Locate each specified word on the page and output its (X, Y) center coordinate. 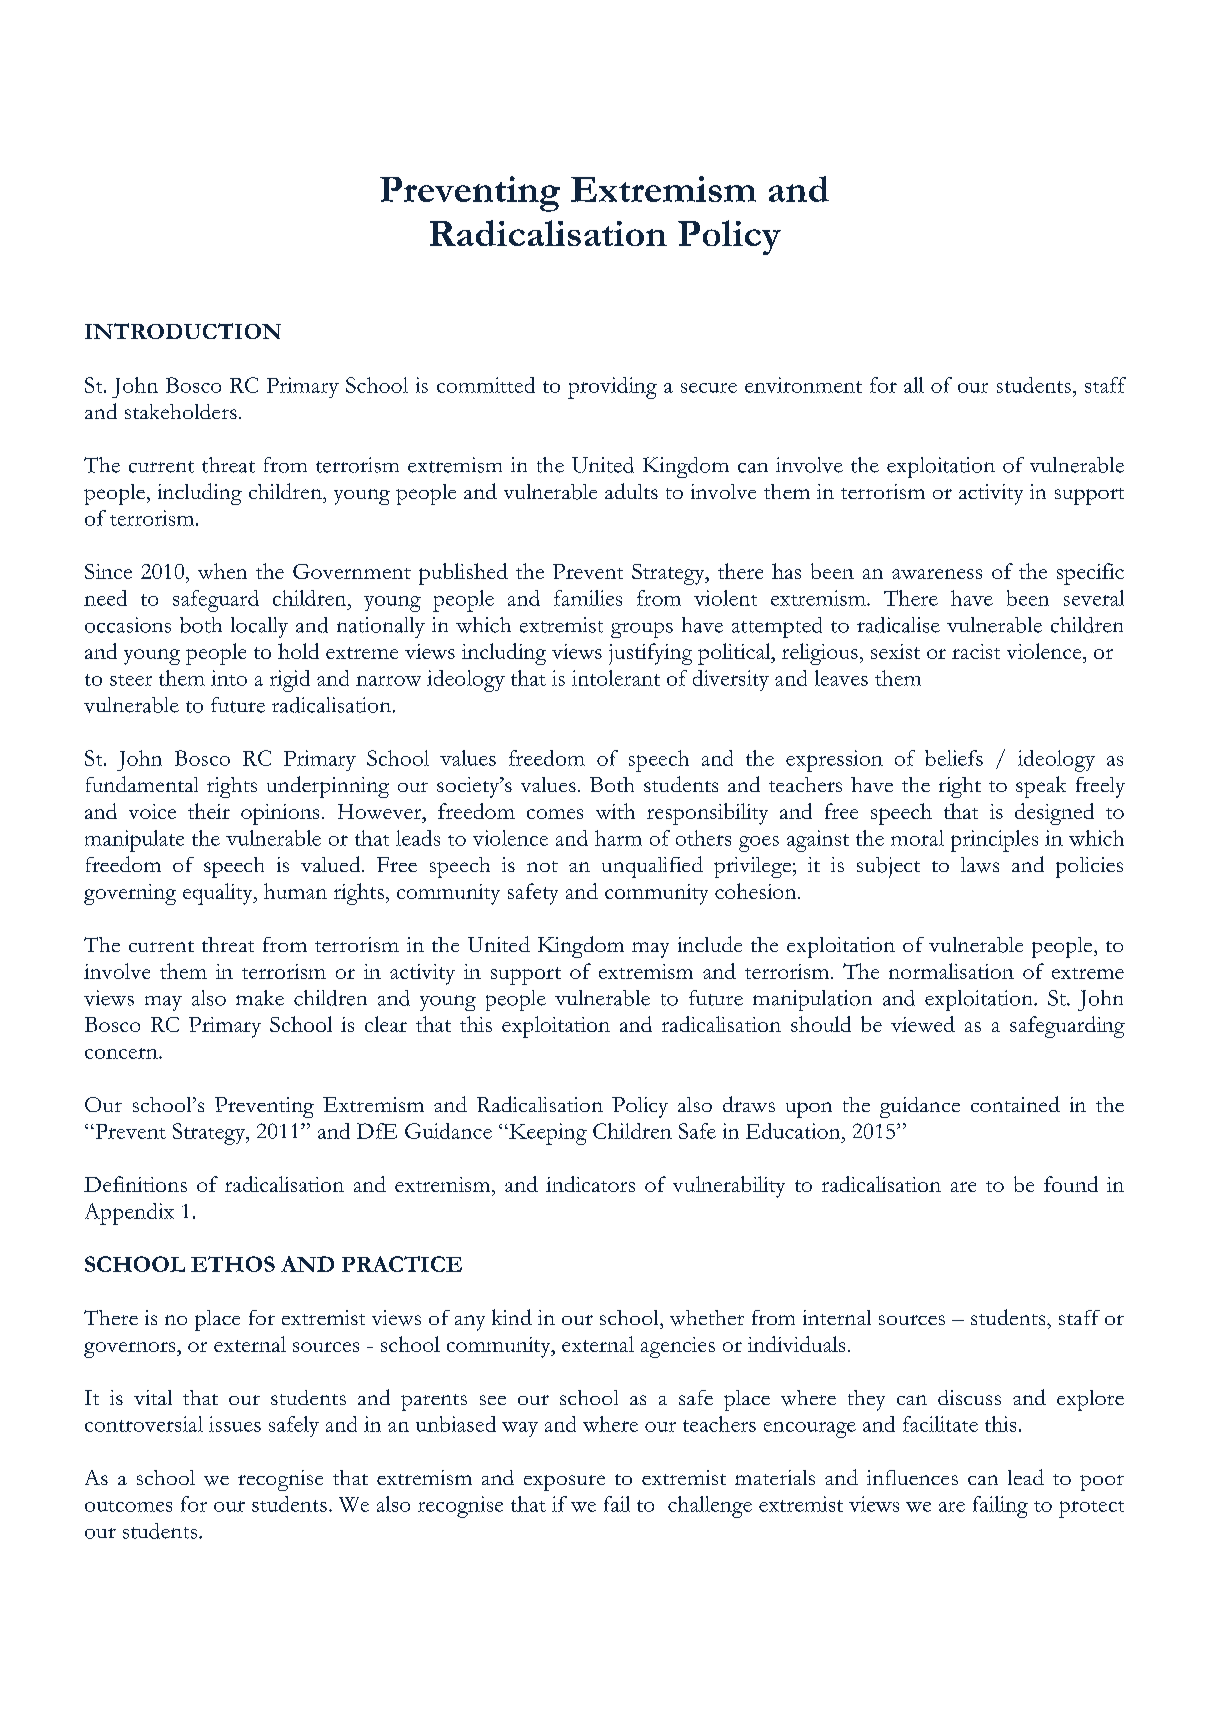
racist (976, 651)
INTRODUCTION (183, 331)
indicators (590, 1184)
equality (219, 894)
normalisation (951, 971)
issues (235, 1424)
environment (803, 385)
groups (642, 630)
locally (259, 627)
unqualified (652, 867)
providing (612, 388)
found (1071, 1184)
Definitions (135, 1184)
